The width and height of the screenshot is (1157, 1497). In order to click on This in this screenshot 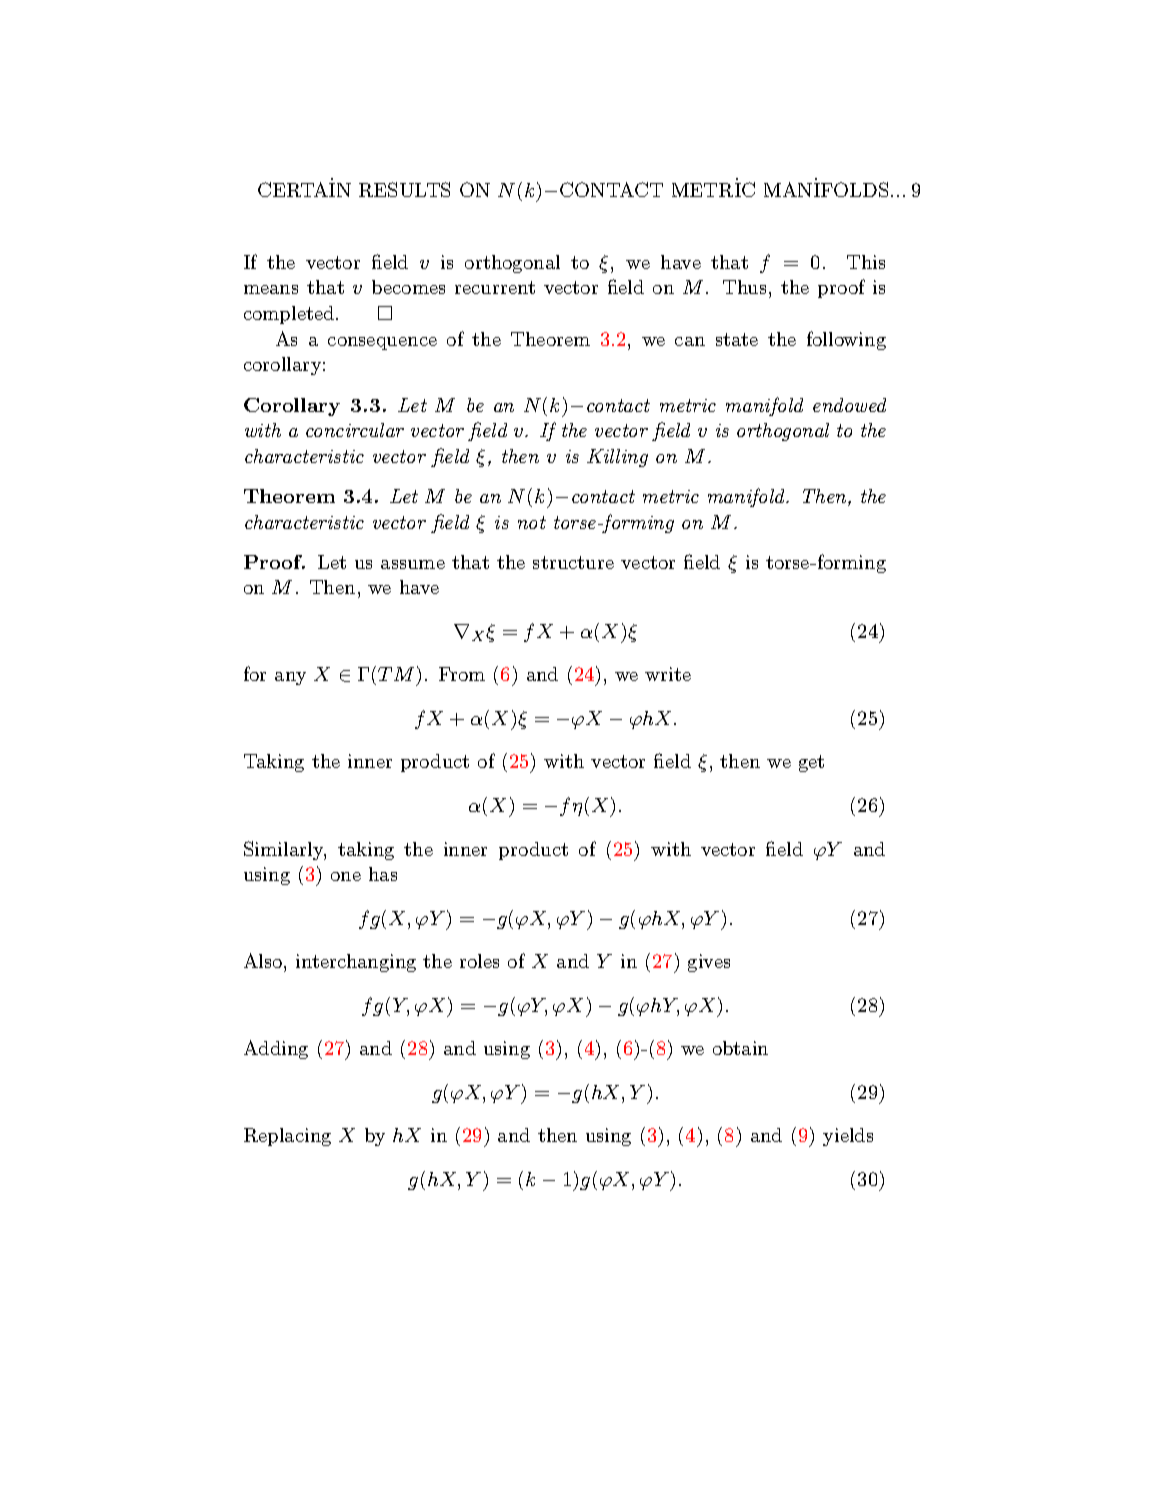, I will do `click(866, 262)`.
